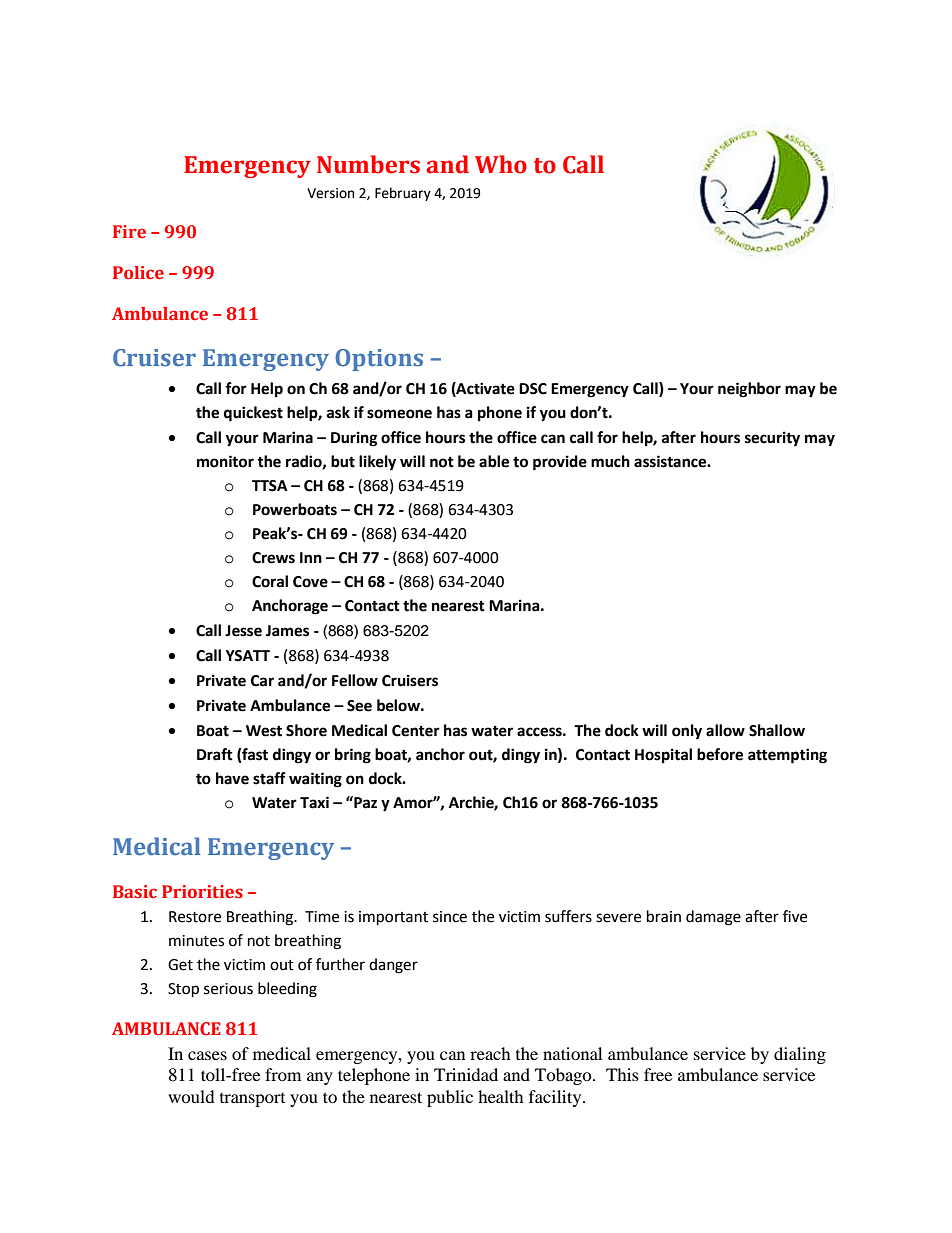 The image size is (952, 1233). Describe the element at coordinates (253, 414) in the screenshot. I see `quickest` at that location.
